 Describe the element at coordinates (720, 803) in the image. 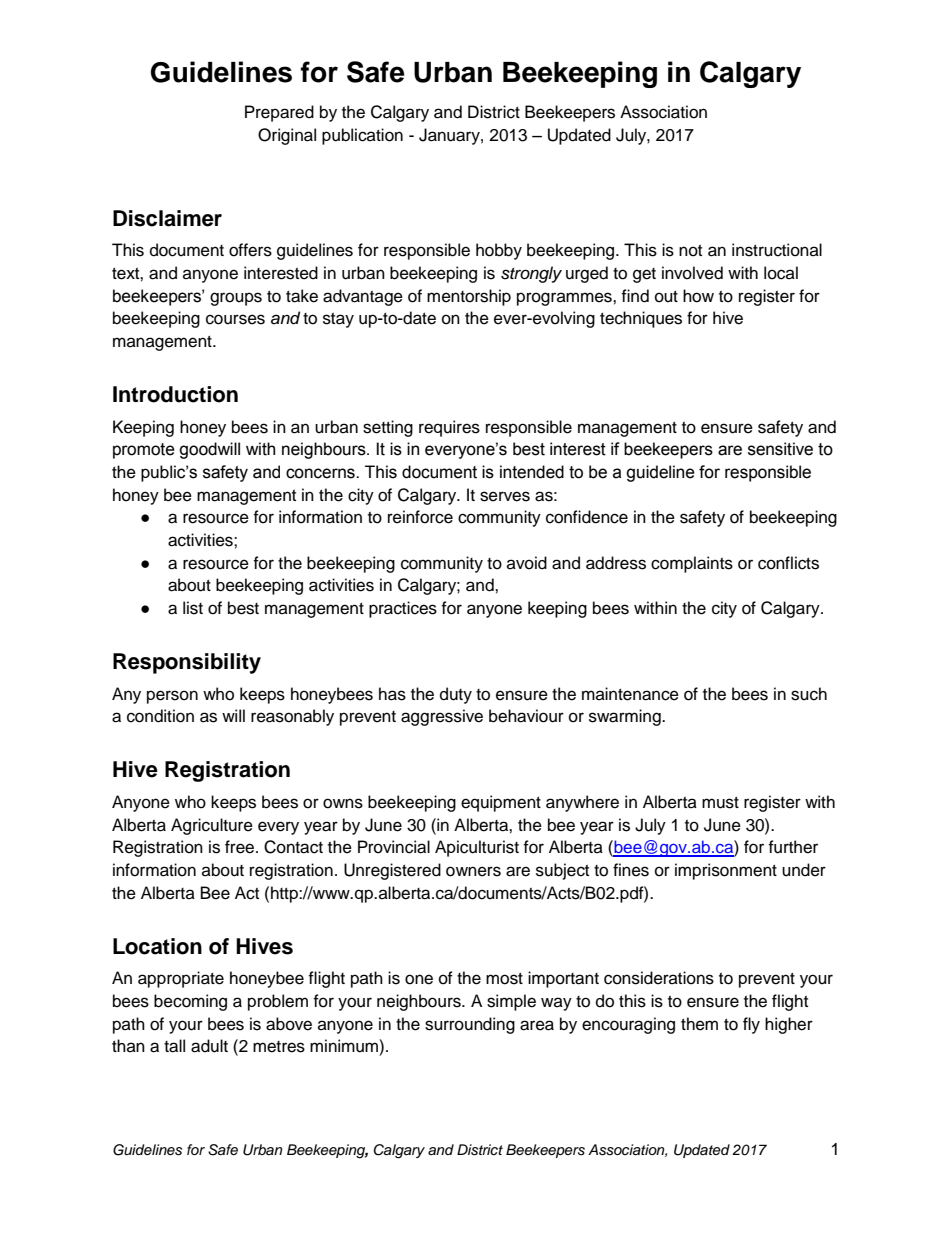

I see `must` at that location.
